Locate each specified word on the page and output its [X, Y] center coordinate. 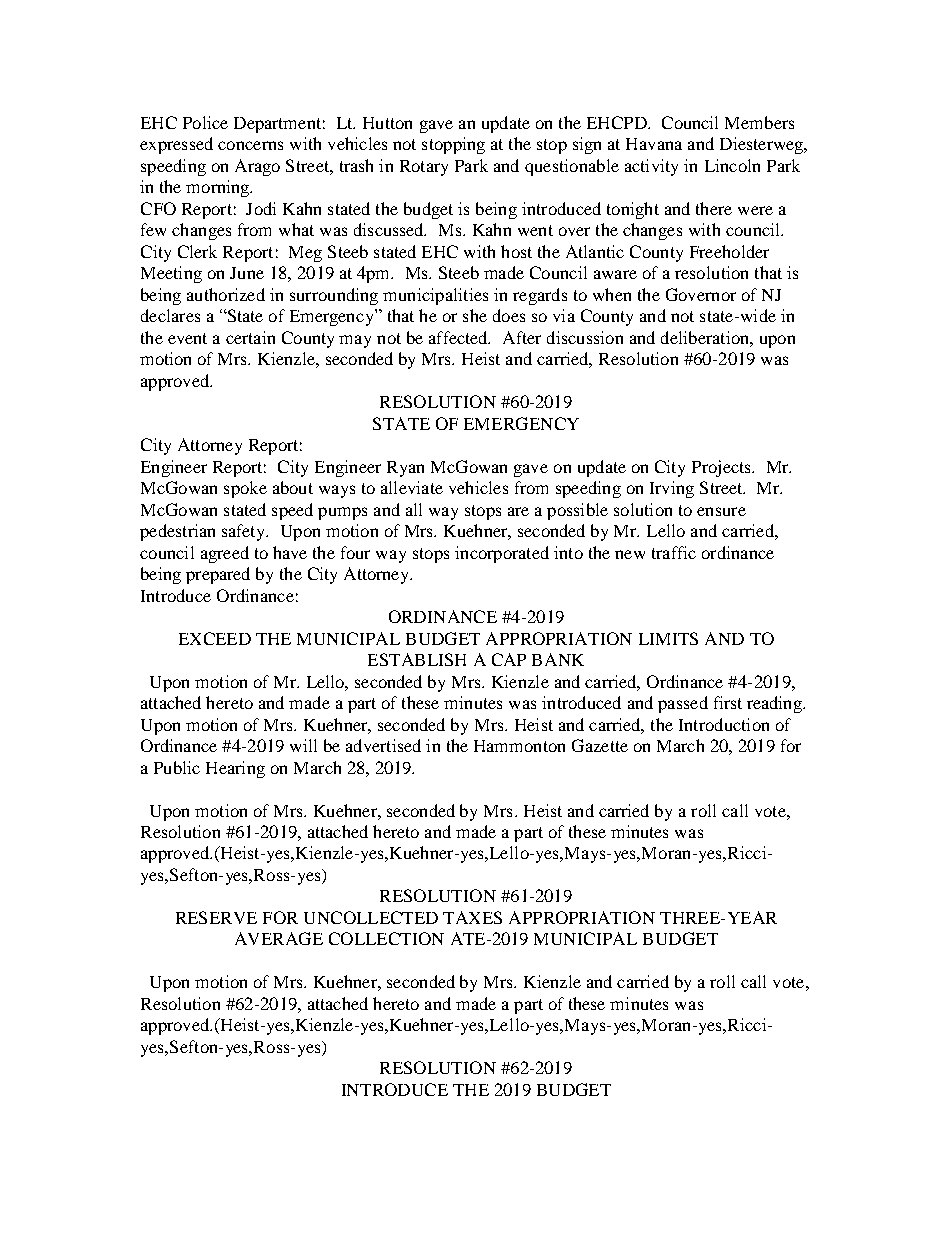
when [612, 294]
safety [245, 532]
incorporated [502, 554]
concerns [250, 145]
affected [459, 337]
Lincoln [732, 165]
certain [250, 337]
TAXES [472, 917]
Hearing [235, 769]
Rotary [424, 168]
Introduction [724, 724]
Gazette [600, 745]
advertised [383, 745]
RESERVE [216, 917]
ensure [721, 511]
